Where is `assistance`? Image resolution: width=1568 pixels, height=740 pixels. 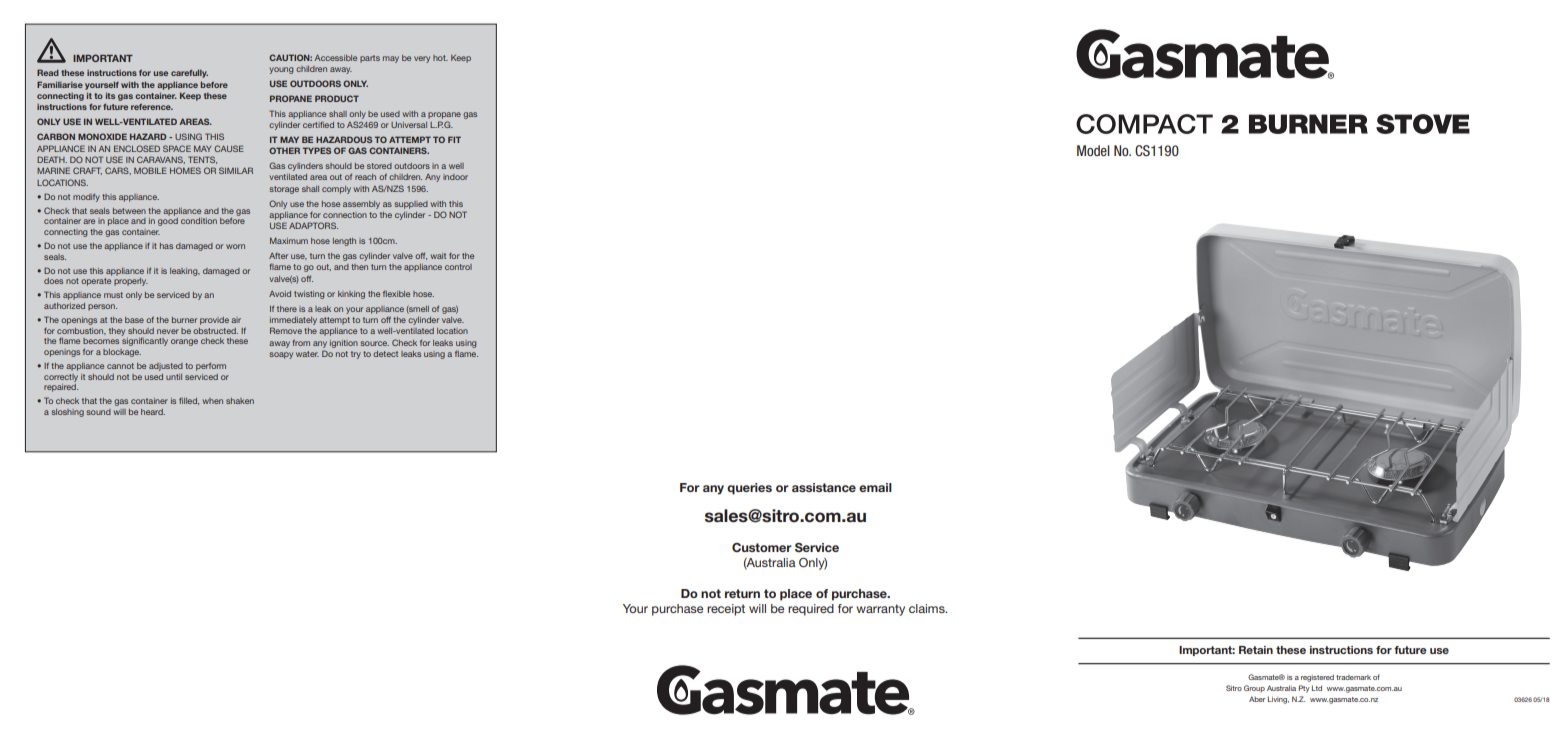 assistance is located at coordinates (824, 487).
